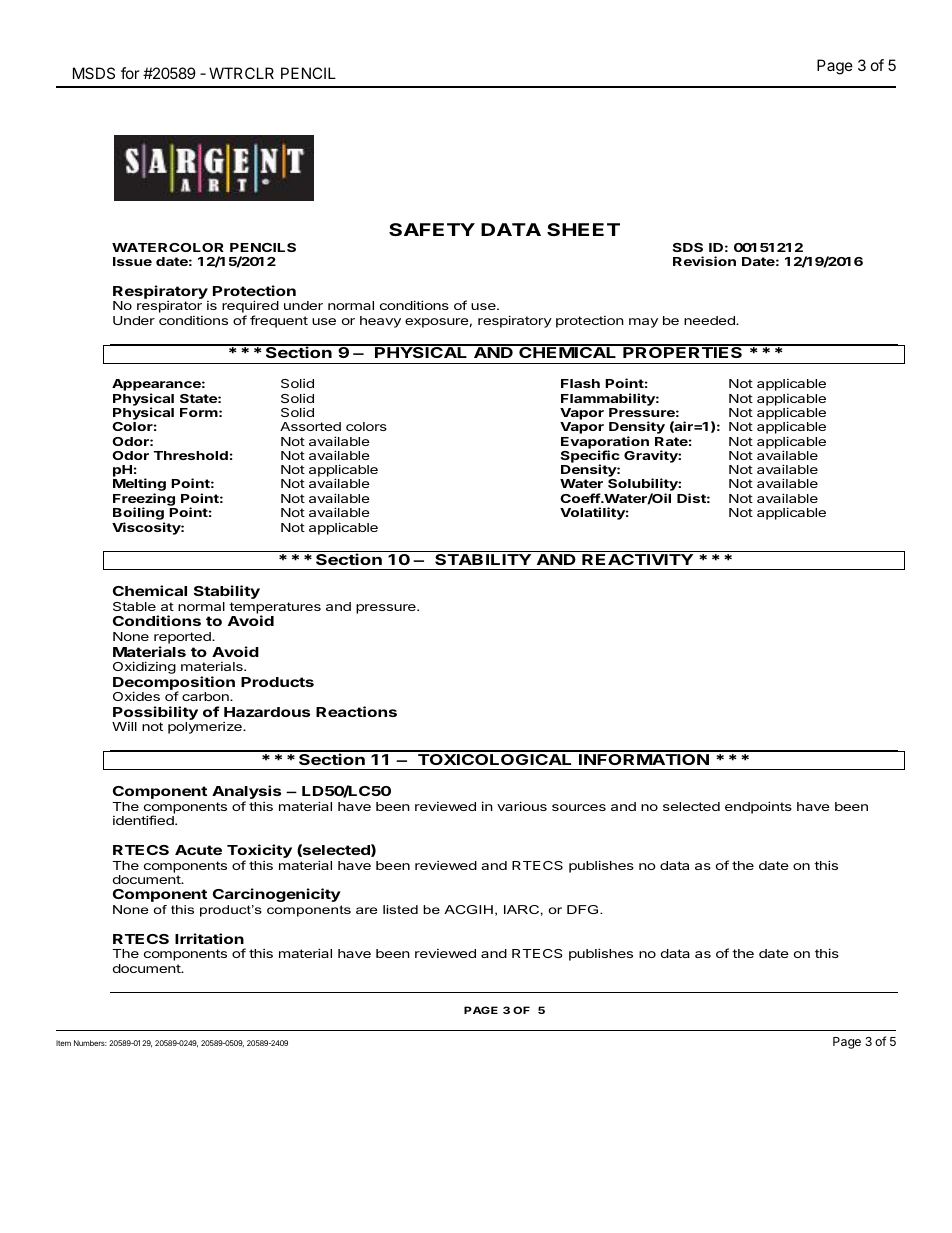  What do you see at coordinates (63, 1043) in the page?
I see `Item` at bounding box center [63, 1043].
